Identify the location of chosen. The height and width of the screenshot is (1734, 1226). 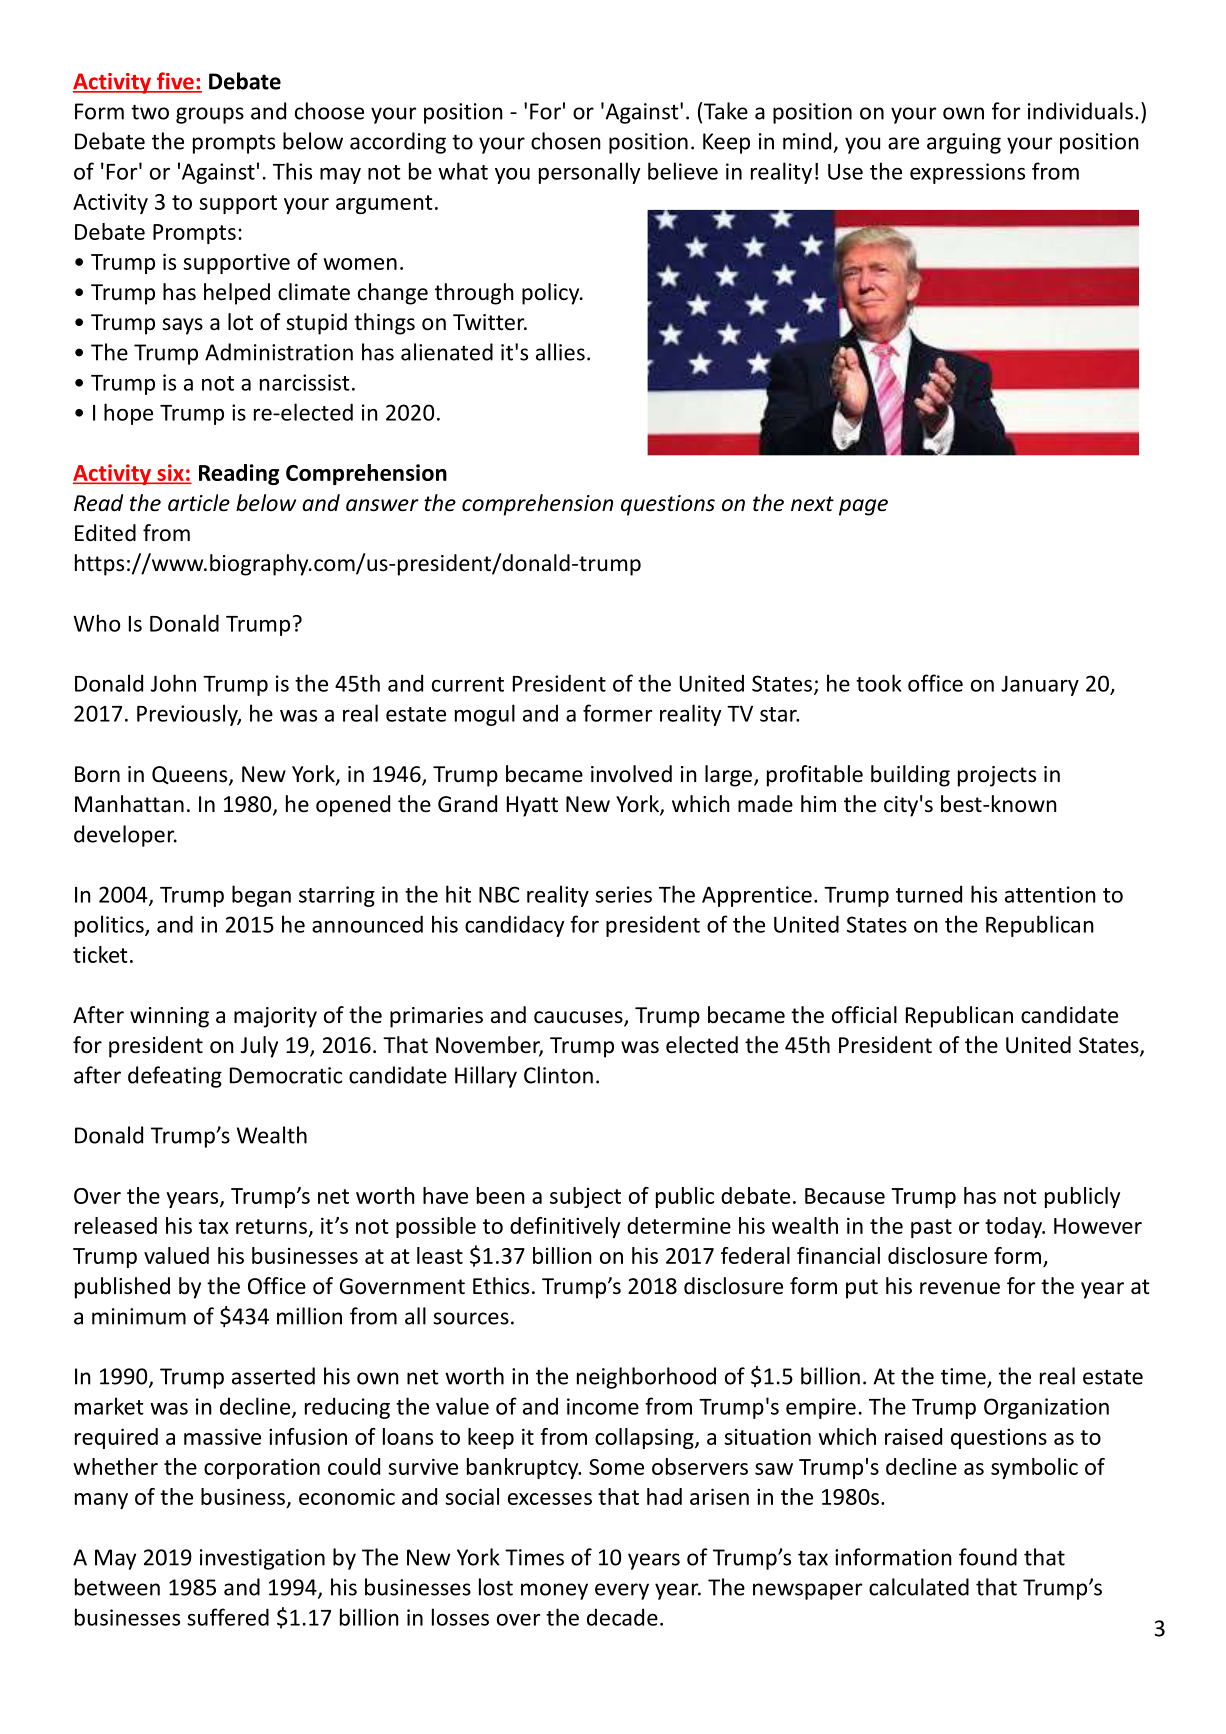
(566, 141).
